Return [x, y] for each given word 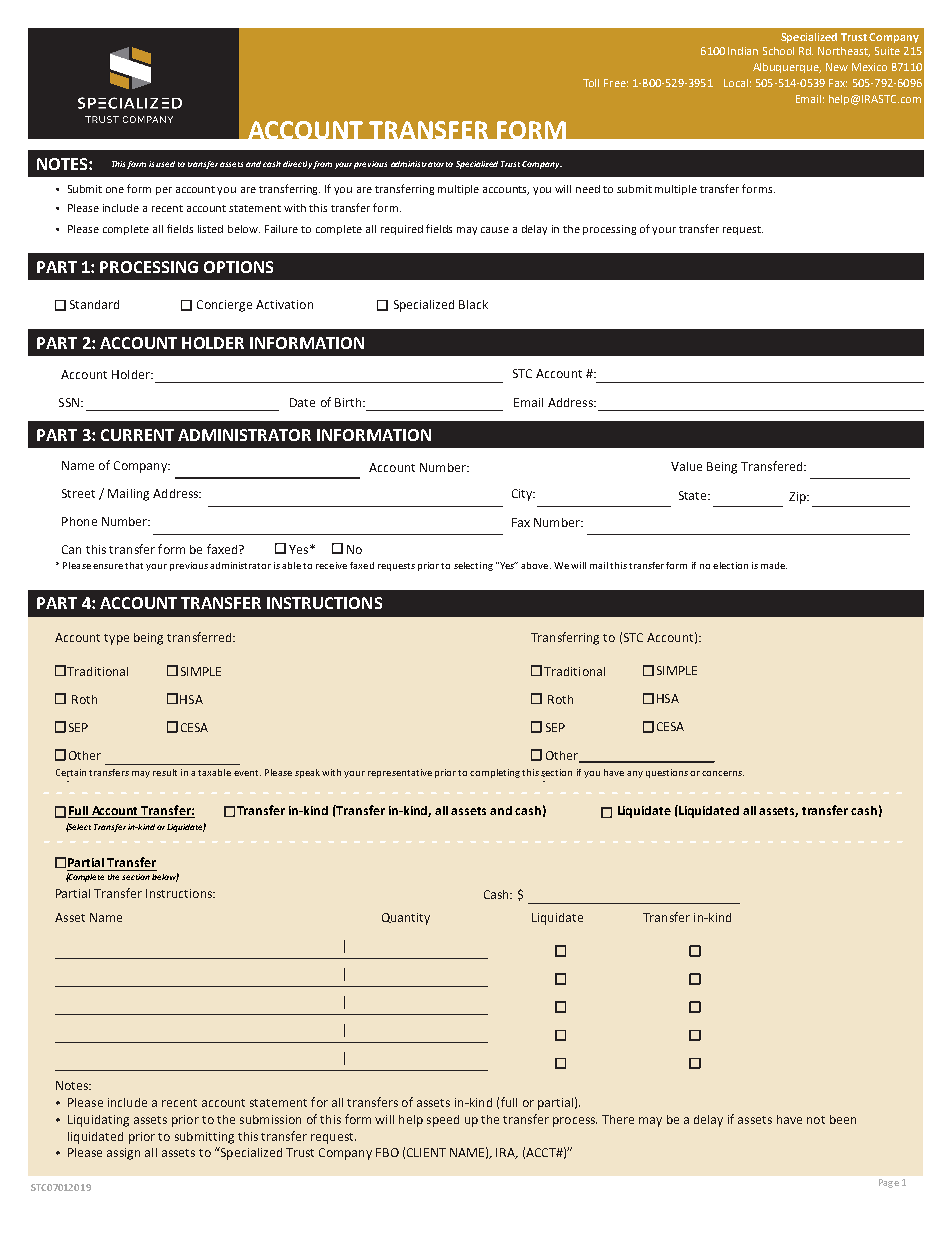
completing [495, 773]
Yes [507, 565]
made [774, 565]
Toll [591, 83]
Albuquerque [787, 68]
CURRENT [137, 435]
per [164, 191]
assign [123, 1154]
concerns [723, 773]
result [165, 772]
